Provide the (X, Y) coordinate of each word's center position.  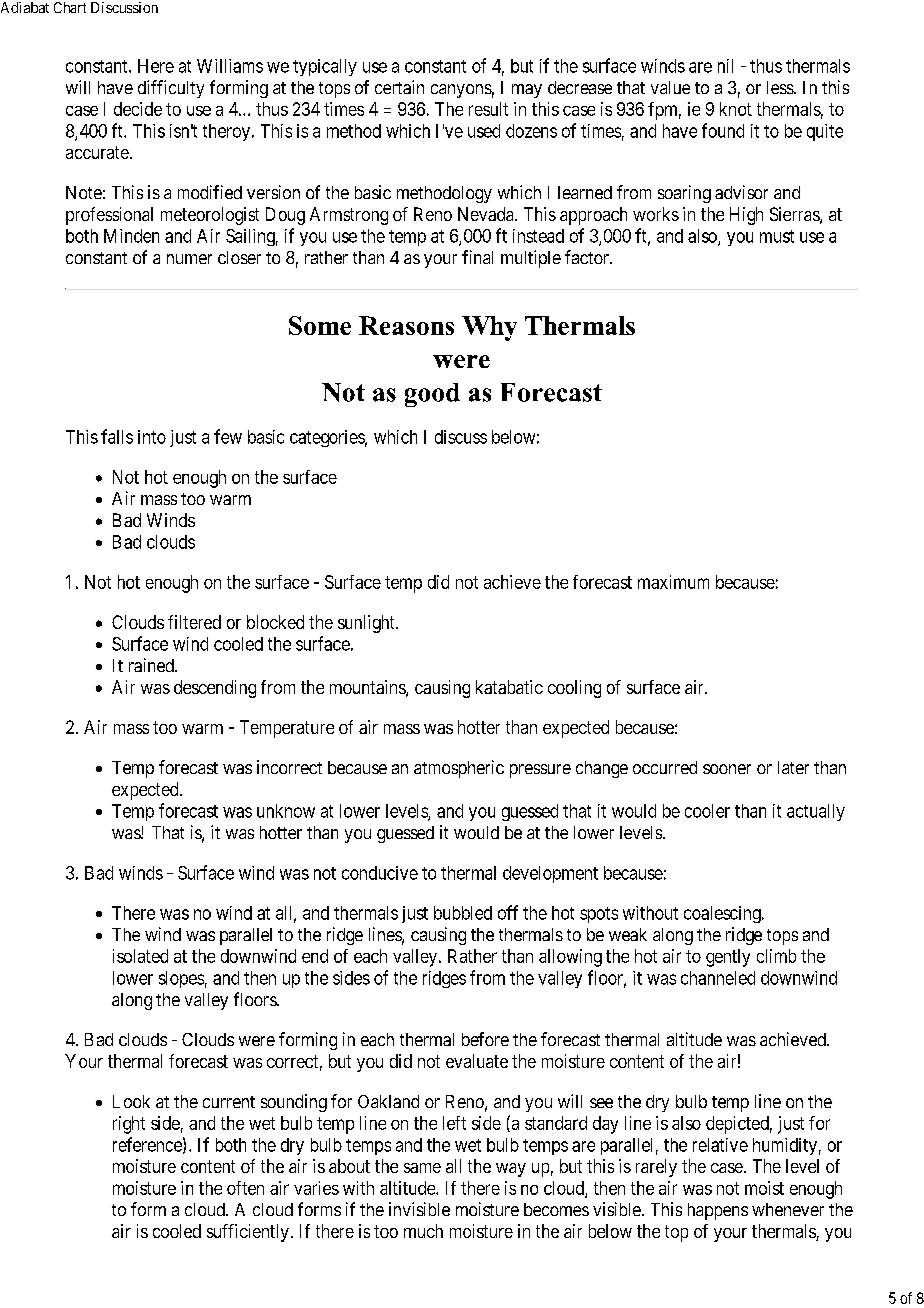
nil (725, 66)
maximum (673, 582)
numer (189, 259)
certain (399, 87)
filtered (194, 622)
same (422, 1168)
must (777, 236)
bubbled (463, 913)
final (477, 257)
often (245, 1188)
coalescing (723, 914)
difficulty (171, 89)
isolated (140, 956)
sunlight (367, 624)
